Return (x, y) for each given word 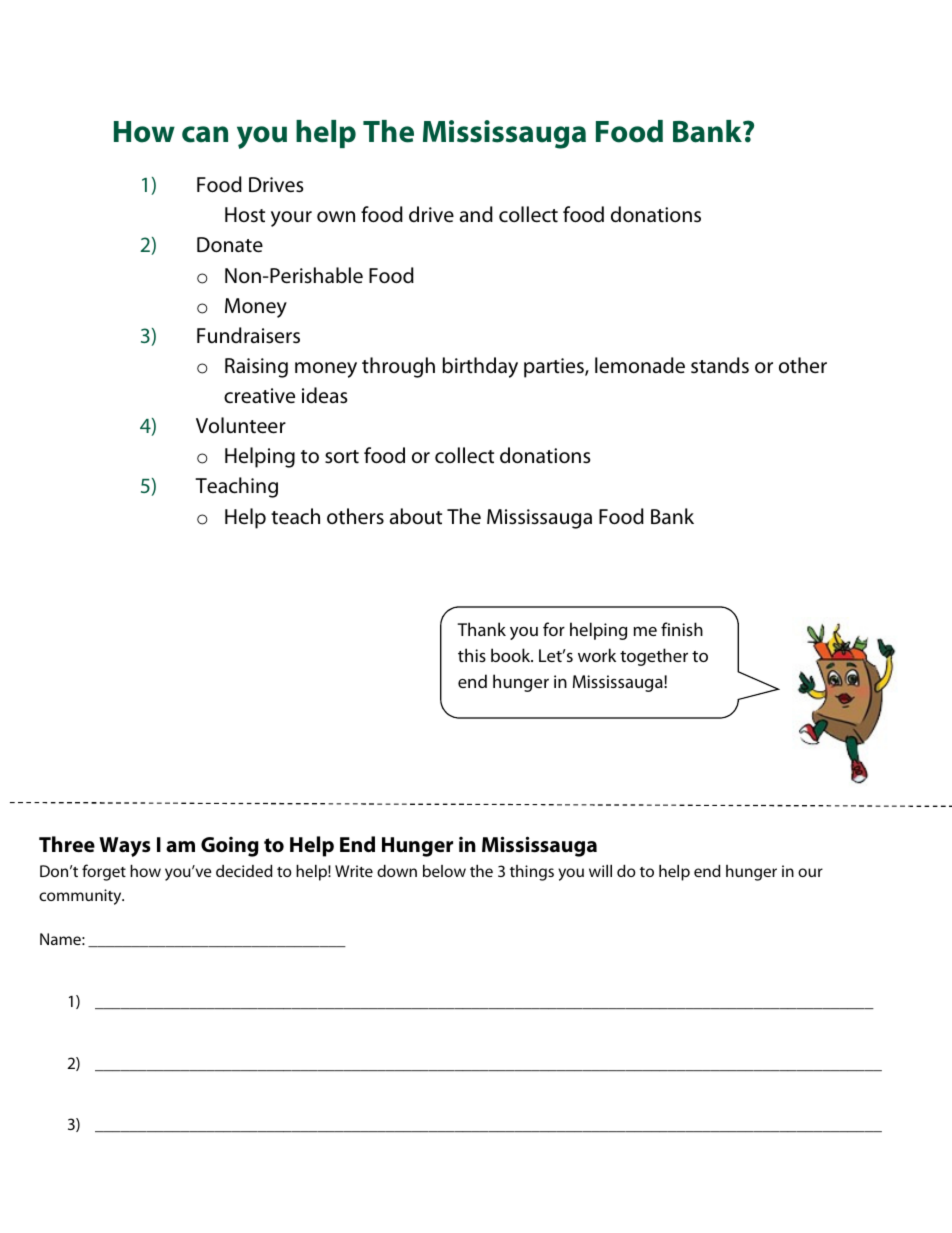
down (397, 871)
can (205, 134)
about (416, 516)
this (472, 655)
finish (682, 629)
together (654, 657)
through (398, 367)
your (291, 219)
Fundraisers (248, 335)
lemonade (640, 365)
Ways (125, 847)
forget (104, 872)
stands (720, 365)
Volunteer (241, 425)
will (600, 871)
